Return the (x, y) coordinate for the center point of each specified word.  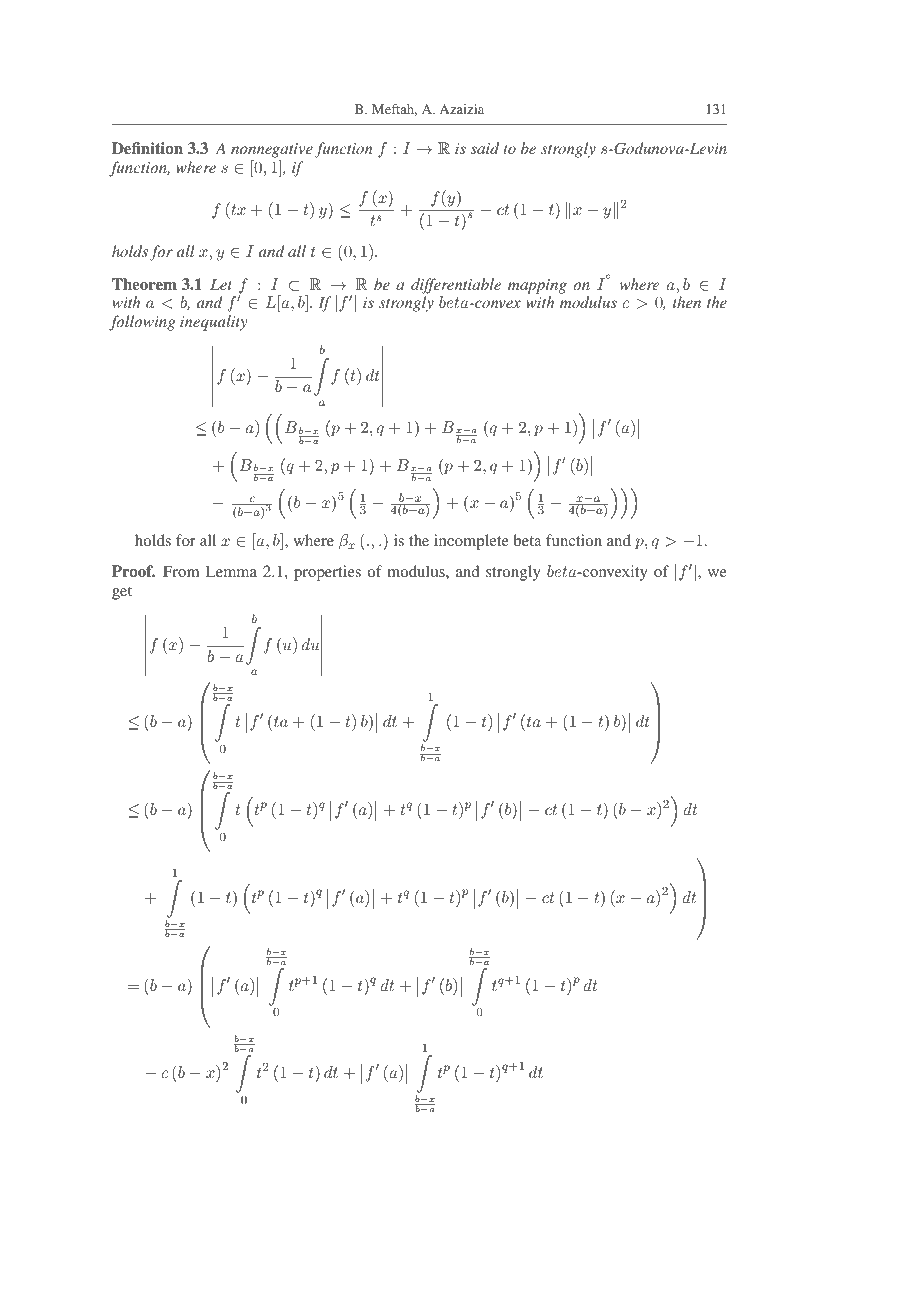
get (122, 593)
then (687, 302)
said (485, 148)
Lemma (231, 571)
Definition (147, 148)
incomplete (471, 542)
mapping (537, 286)
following (142, 323)
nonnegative (272, 150)
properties (327, 573)
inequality (213, 323)
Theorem (144, 284)
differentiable (456, 286)
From (181, 571)
